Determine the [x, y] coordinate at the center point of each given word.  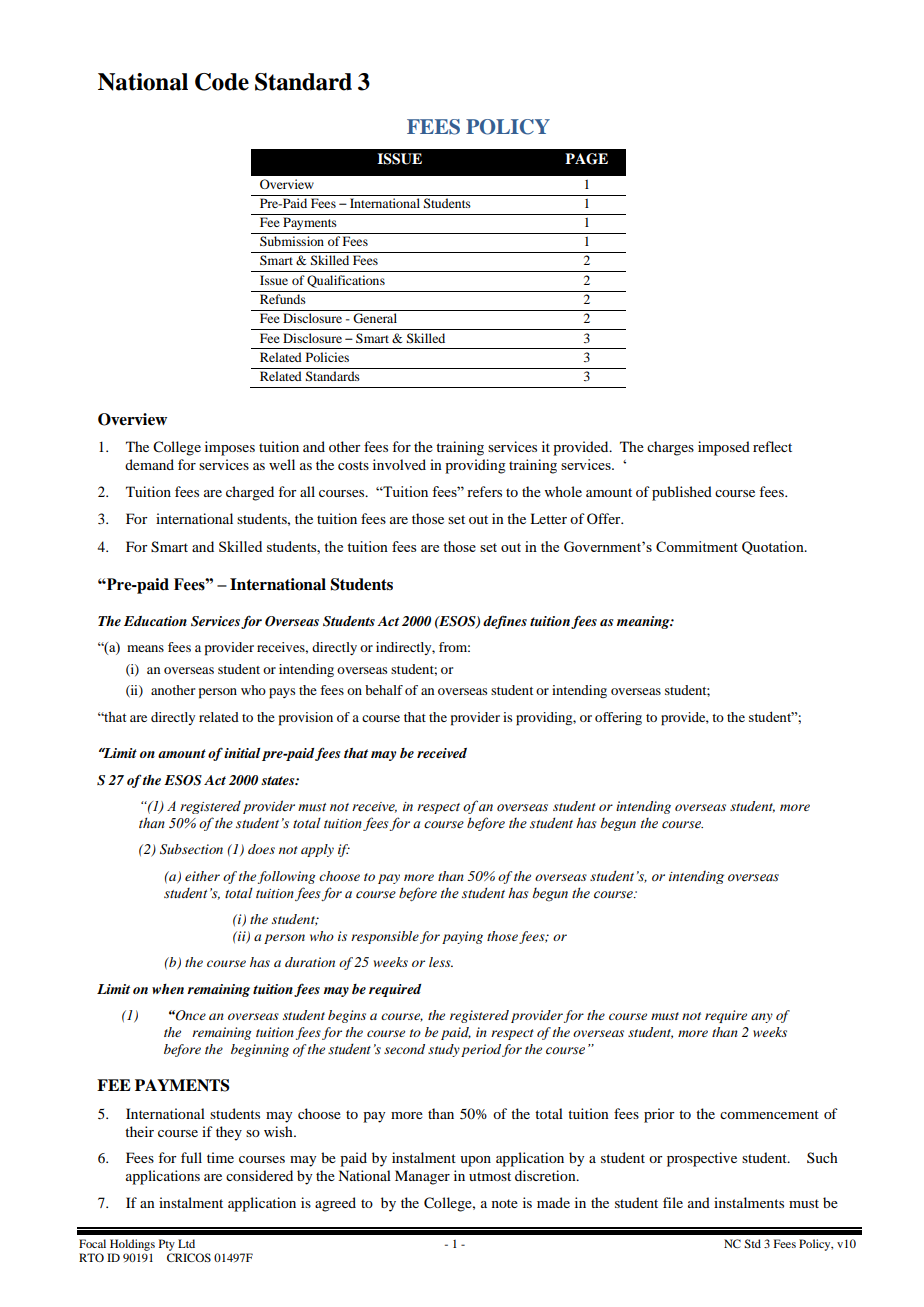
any [762, 1018]
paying [462, 937]
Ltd [186, 1243]
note [505, 1203]
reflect [772, 446]
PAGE [586, 159]
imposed [724, 448]
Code [222, 82]
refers [484, 491]
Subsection [191, 849]
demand [149, 464]
